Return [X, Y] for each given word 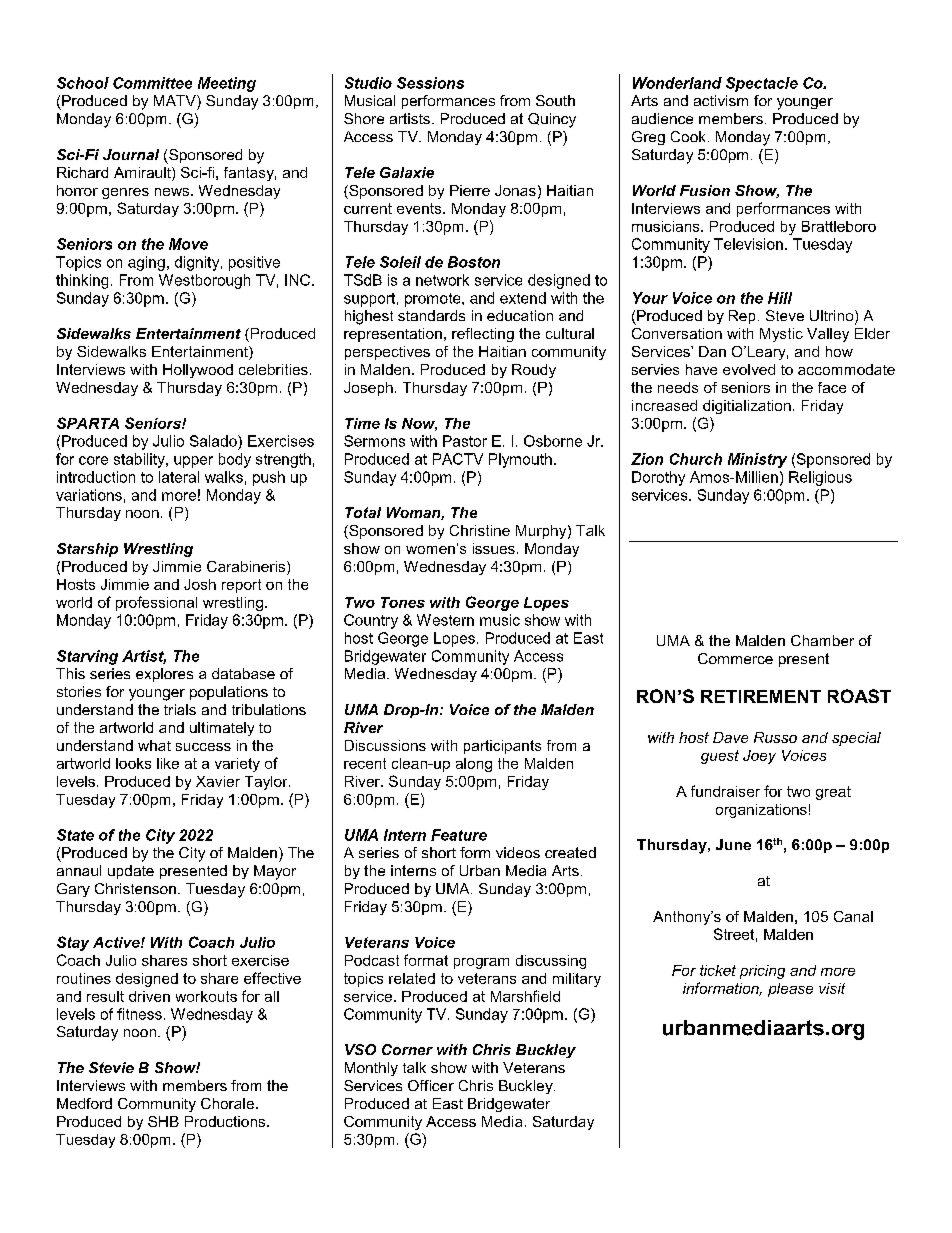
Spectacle [762, 84]
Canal [853, 916]
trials [180, 709]
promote [434, 300]
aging [146, 263]
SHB [163, 1121]
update [131, 872]
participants [502, 747]
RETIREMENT [761, 696]
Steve [785, 315]
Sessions [430, 83]
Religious [820, 478]
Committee [152, 83]
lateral [179, 477]
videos [518, 852]
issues [494, 548]
